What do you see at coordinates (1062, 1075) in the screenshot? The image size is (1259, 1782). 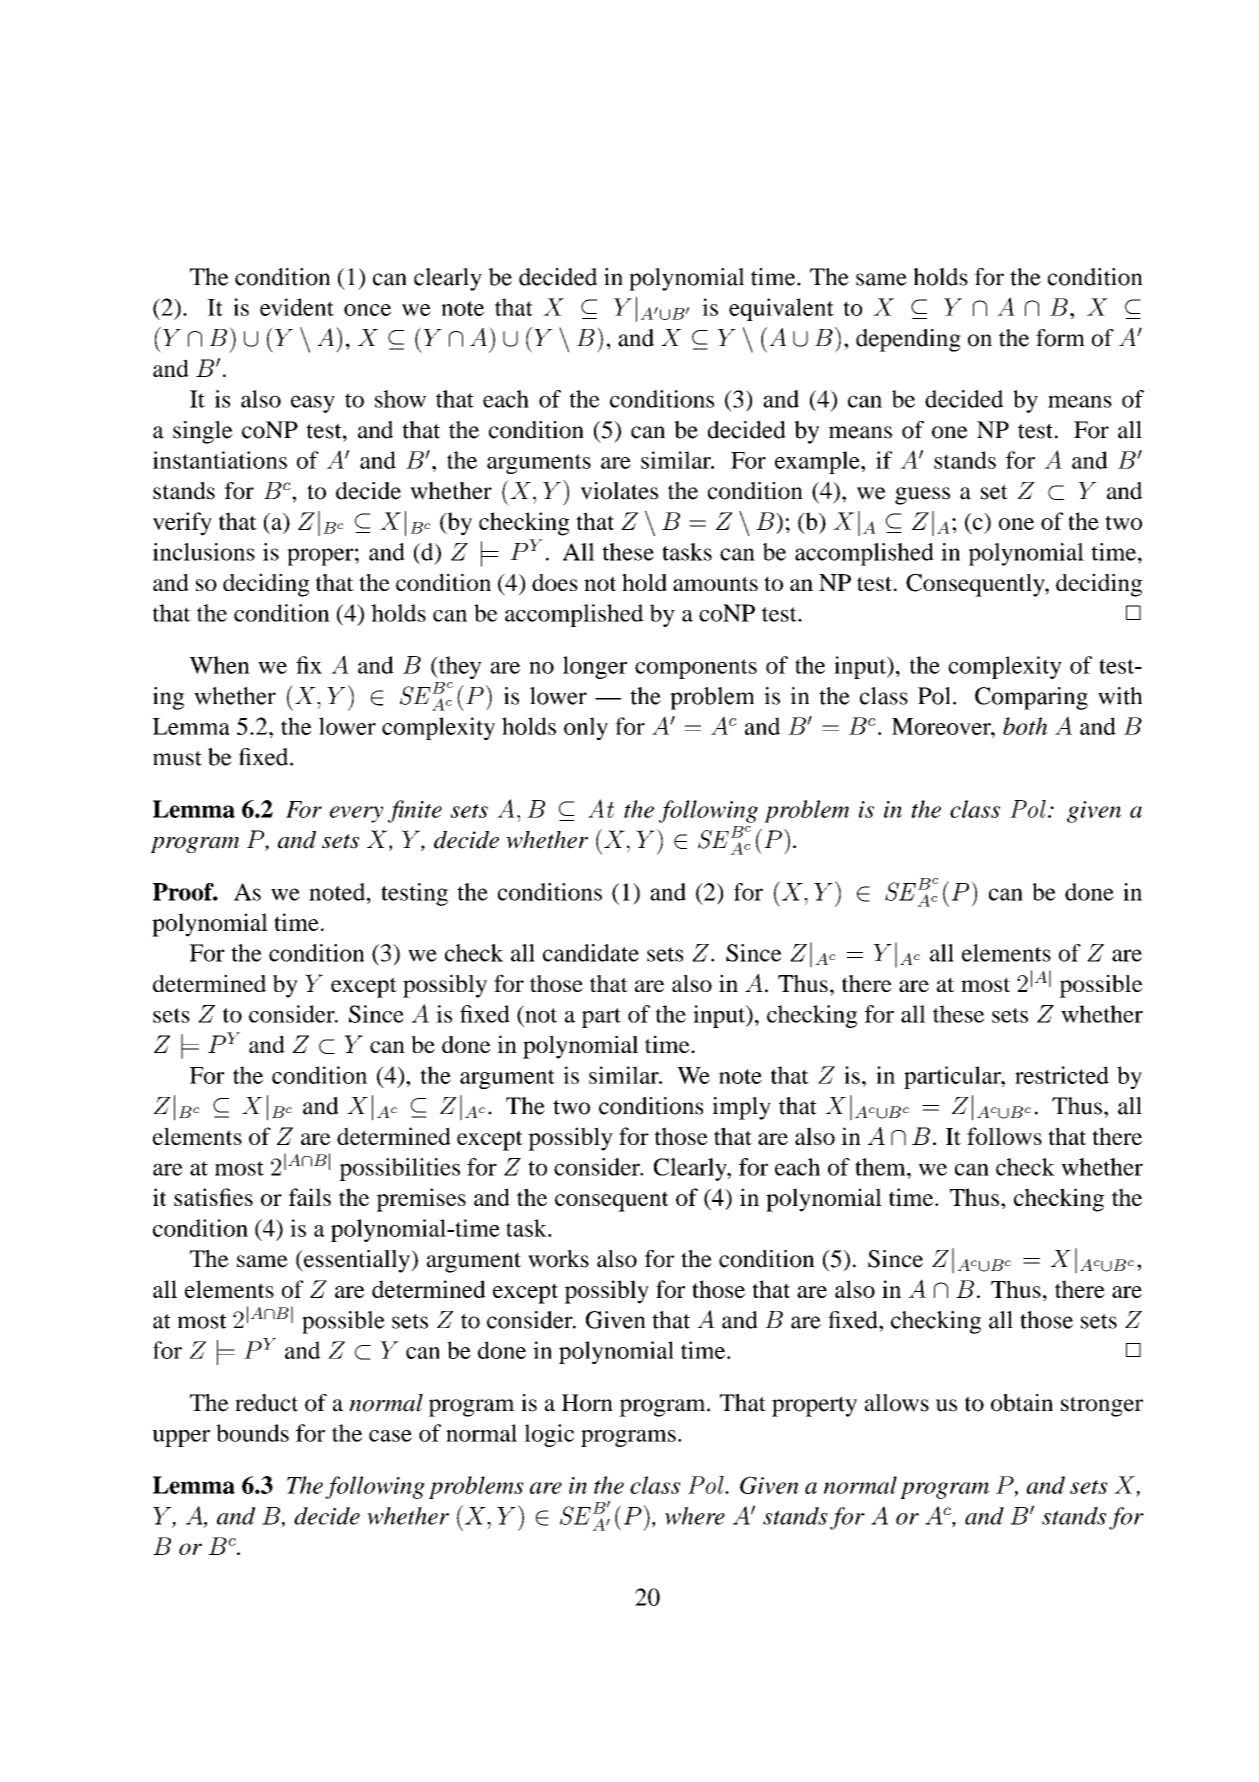 I see `restricted` at bounding box center [1062, 1075].
